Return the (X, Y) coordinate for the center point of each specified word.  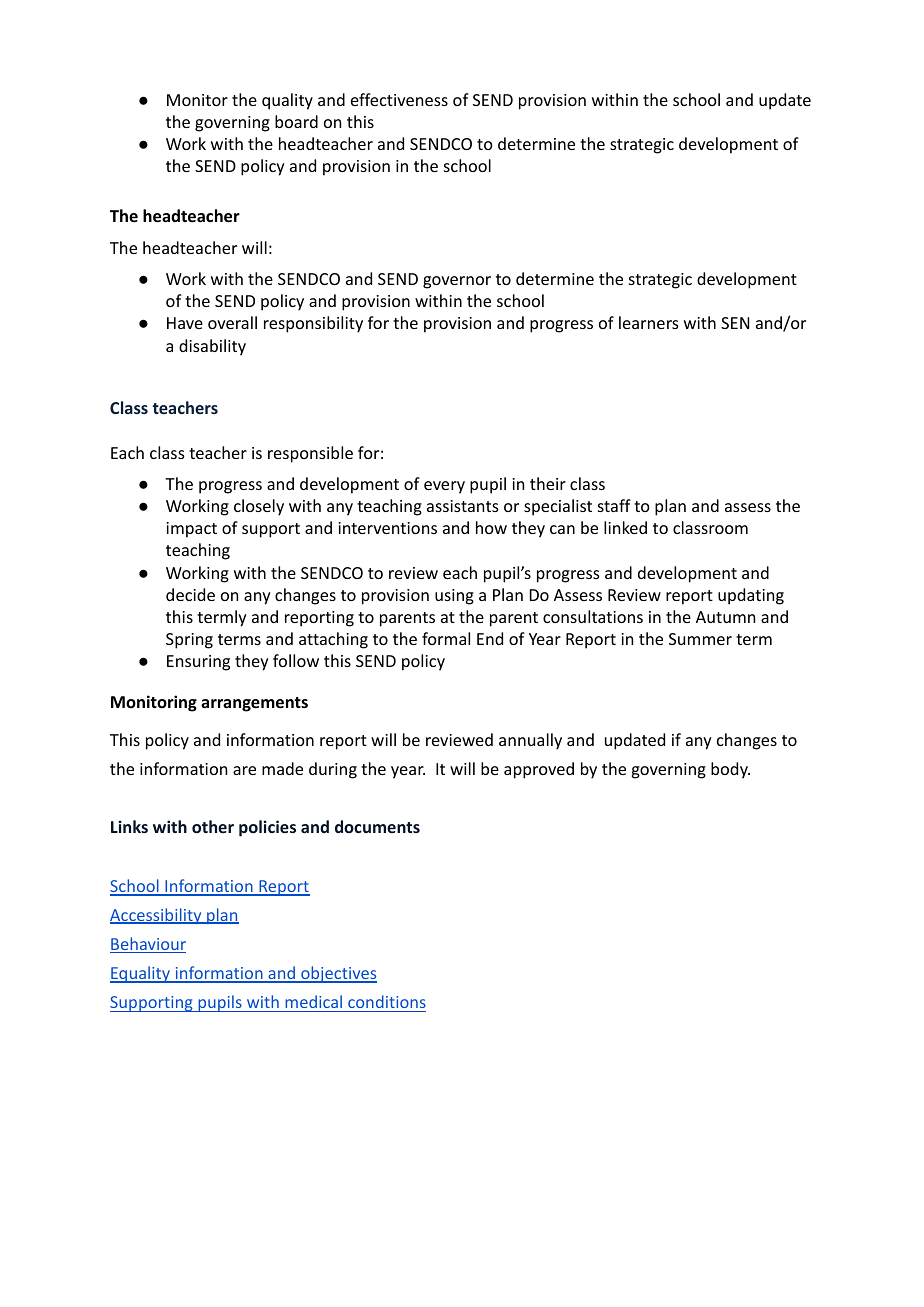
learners (649, 322)
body (730, 770)
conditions (387, 1001)
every (444, 487)
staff (614, 505)
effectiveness (399, 99)
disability (212, 347)
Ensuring (198, 663)
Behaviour (148, 945)
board (296, 121)
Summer (700, 639)
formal (446, 638)
